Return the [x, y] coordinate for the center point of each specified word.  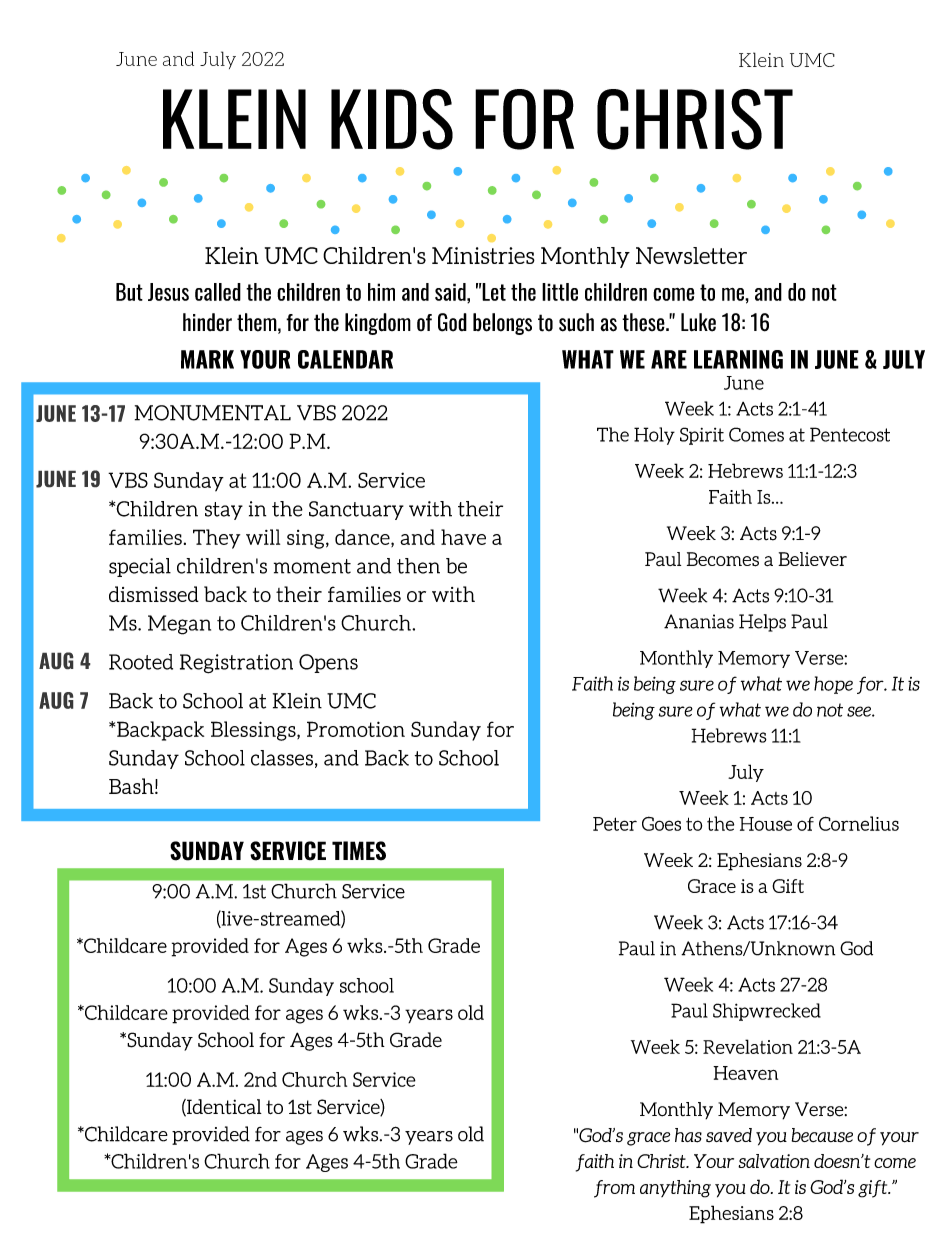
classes [282, 758]
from [614, 1189]
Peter [615, 824]
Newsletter [691, 255]
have [463, 537]
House [766, 824]
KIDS [392, 119]
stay [224, 511]
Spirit [702, 436]
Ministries [483, 255]
